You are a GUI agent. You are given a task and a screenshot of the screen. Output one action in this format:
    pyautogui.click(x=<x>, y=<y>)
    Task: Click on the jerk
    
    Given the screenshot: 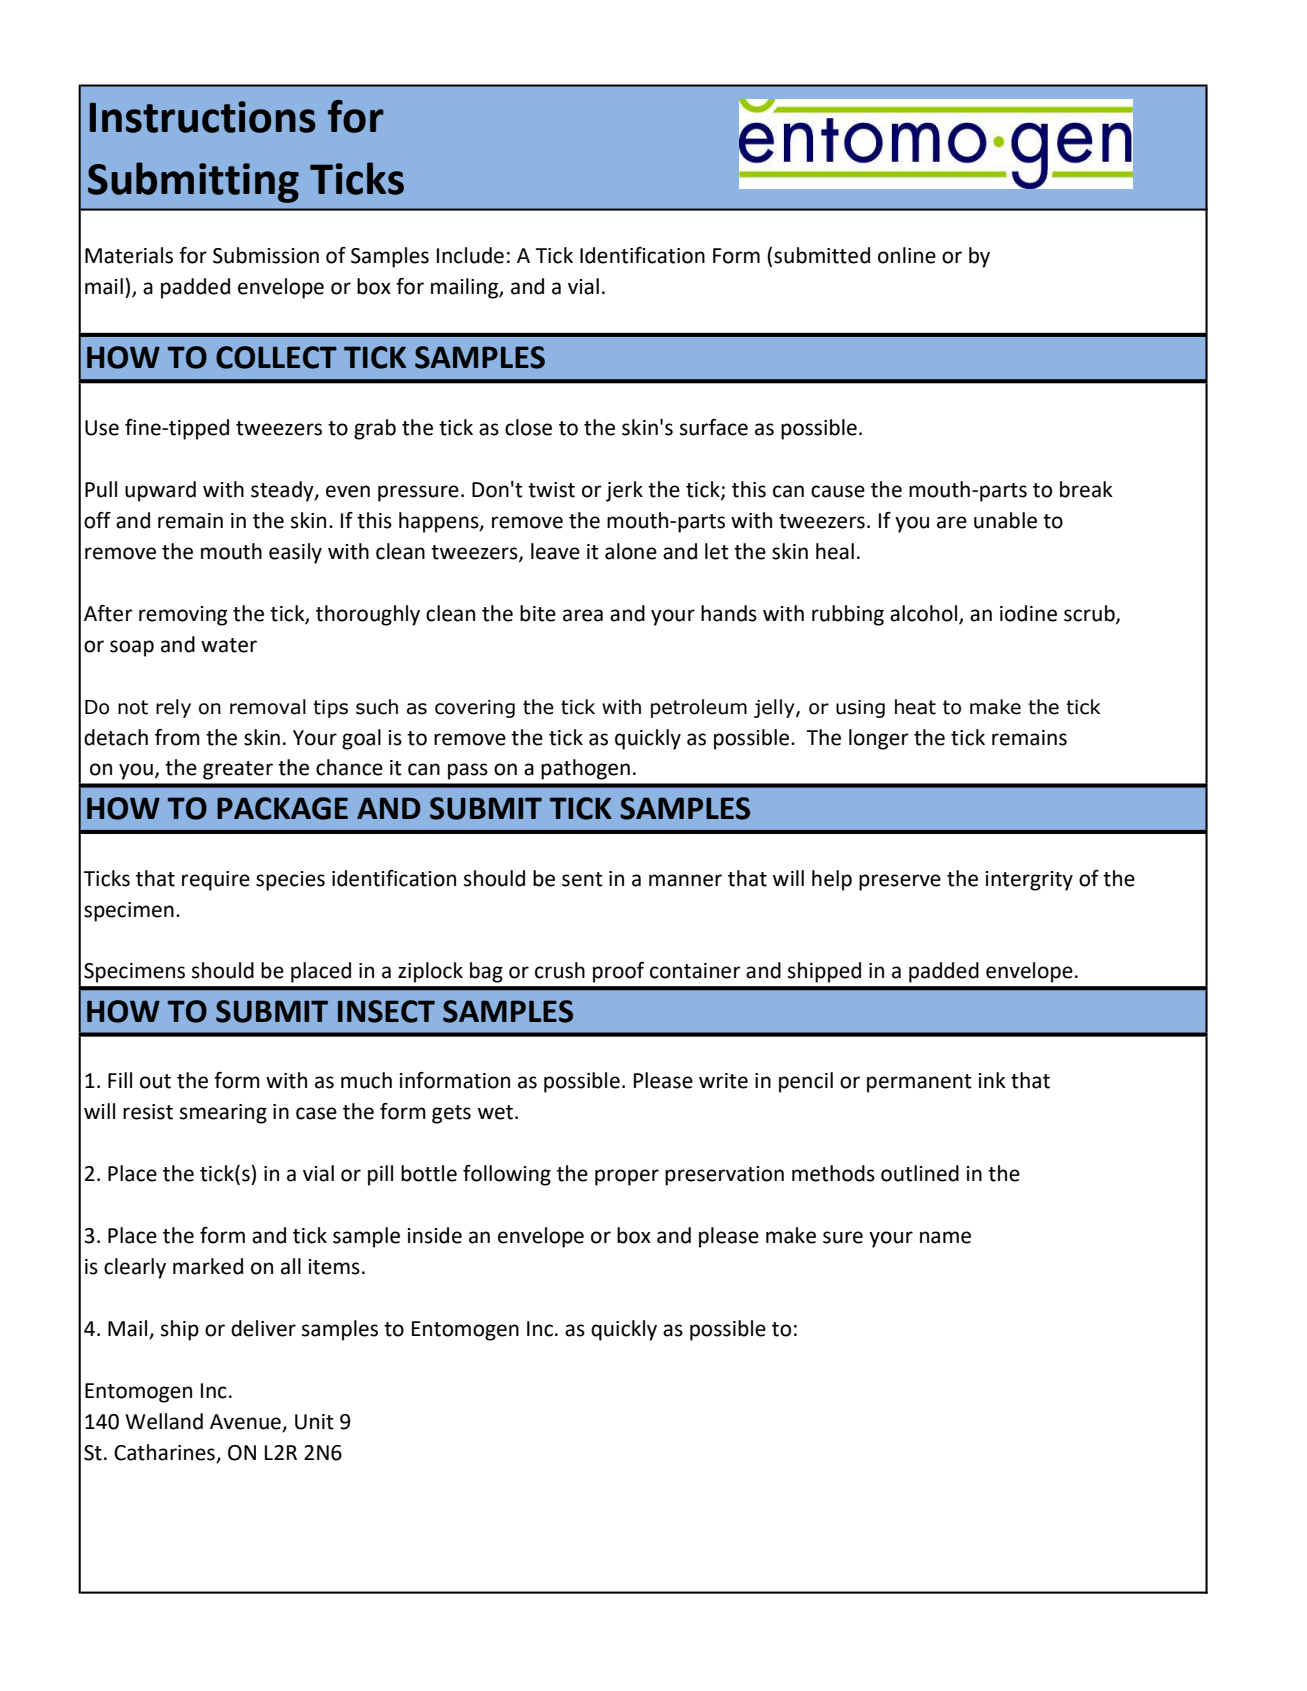 What is the action you would take?
    pyautogui.click(x=624, y=491)
